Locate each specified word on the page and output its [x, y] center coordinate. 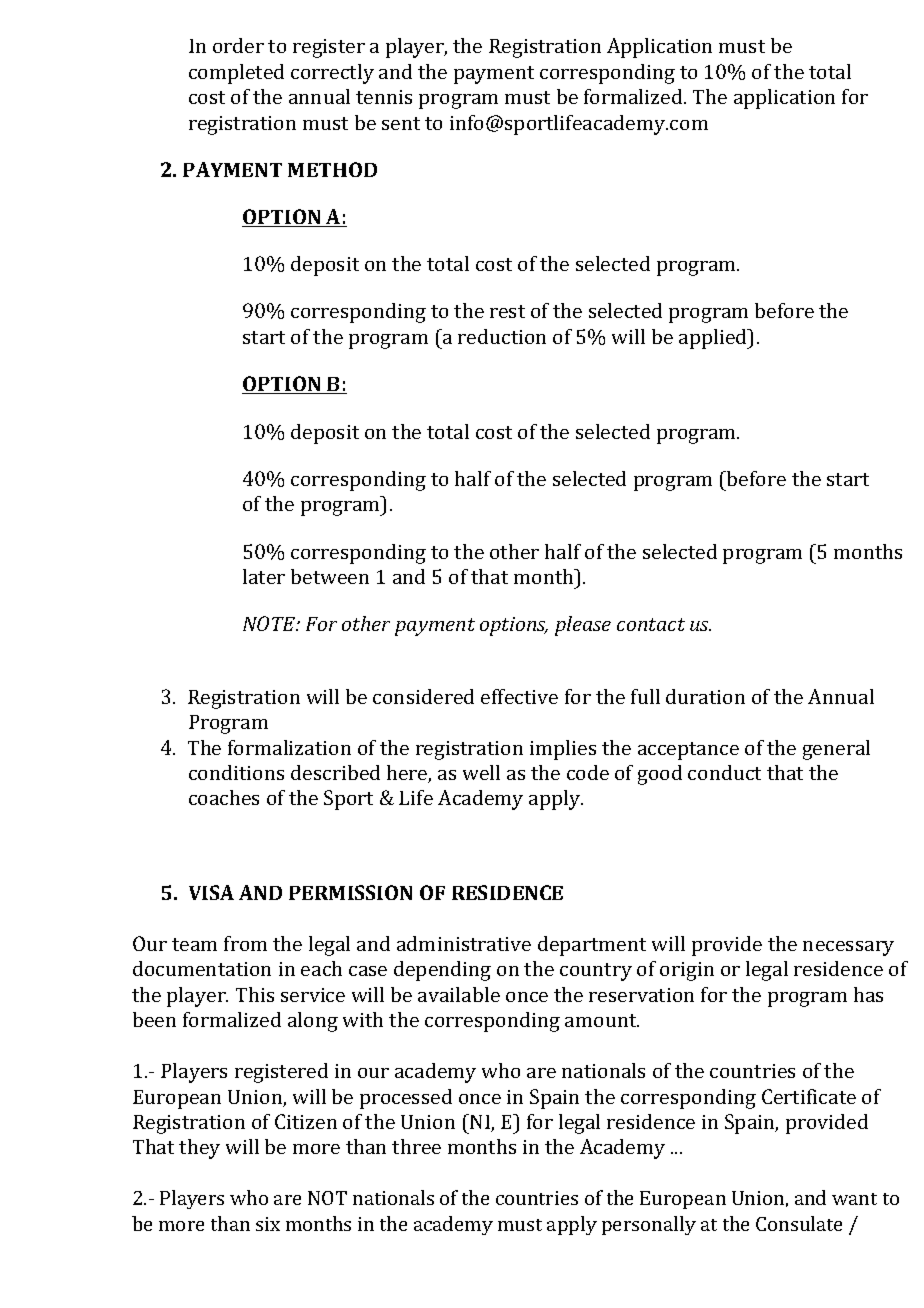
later [264, 576]
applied [714, 339]
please [583, 626]
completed [236, 74]
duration [705, 696]
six [268, 1224]
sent [401, 123]
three [416, 1146]
